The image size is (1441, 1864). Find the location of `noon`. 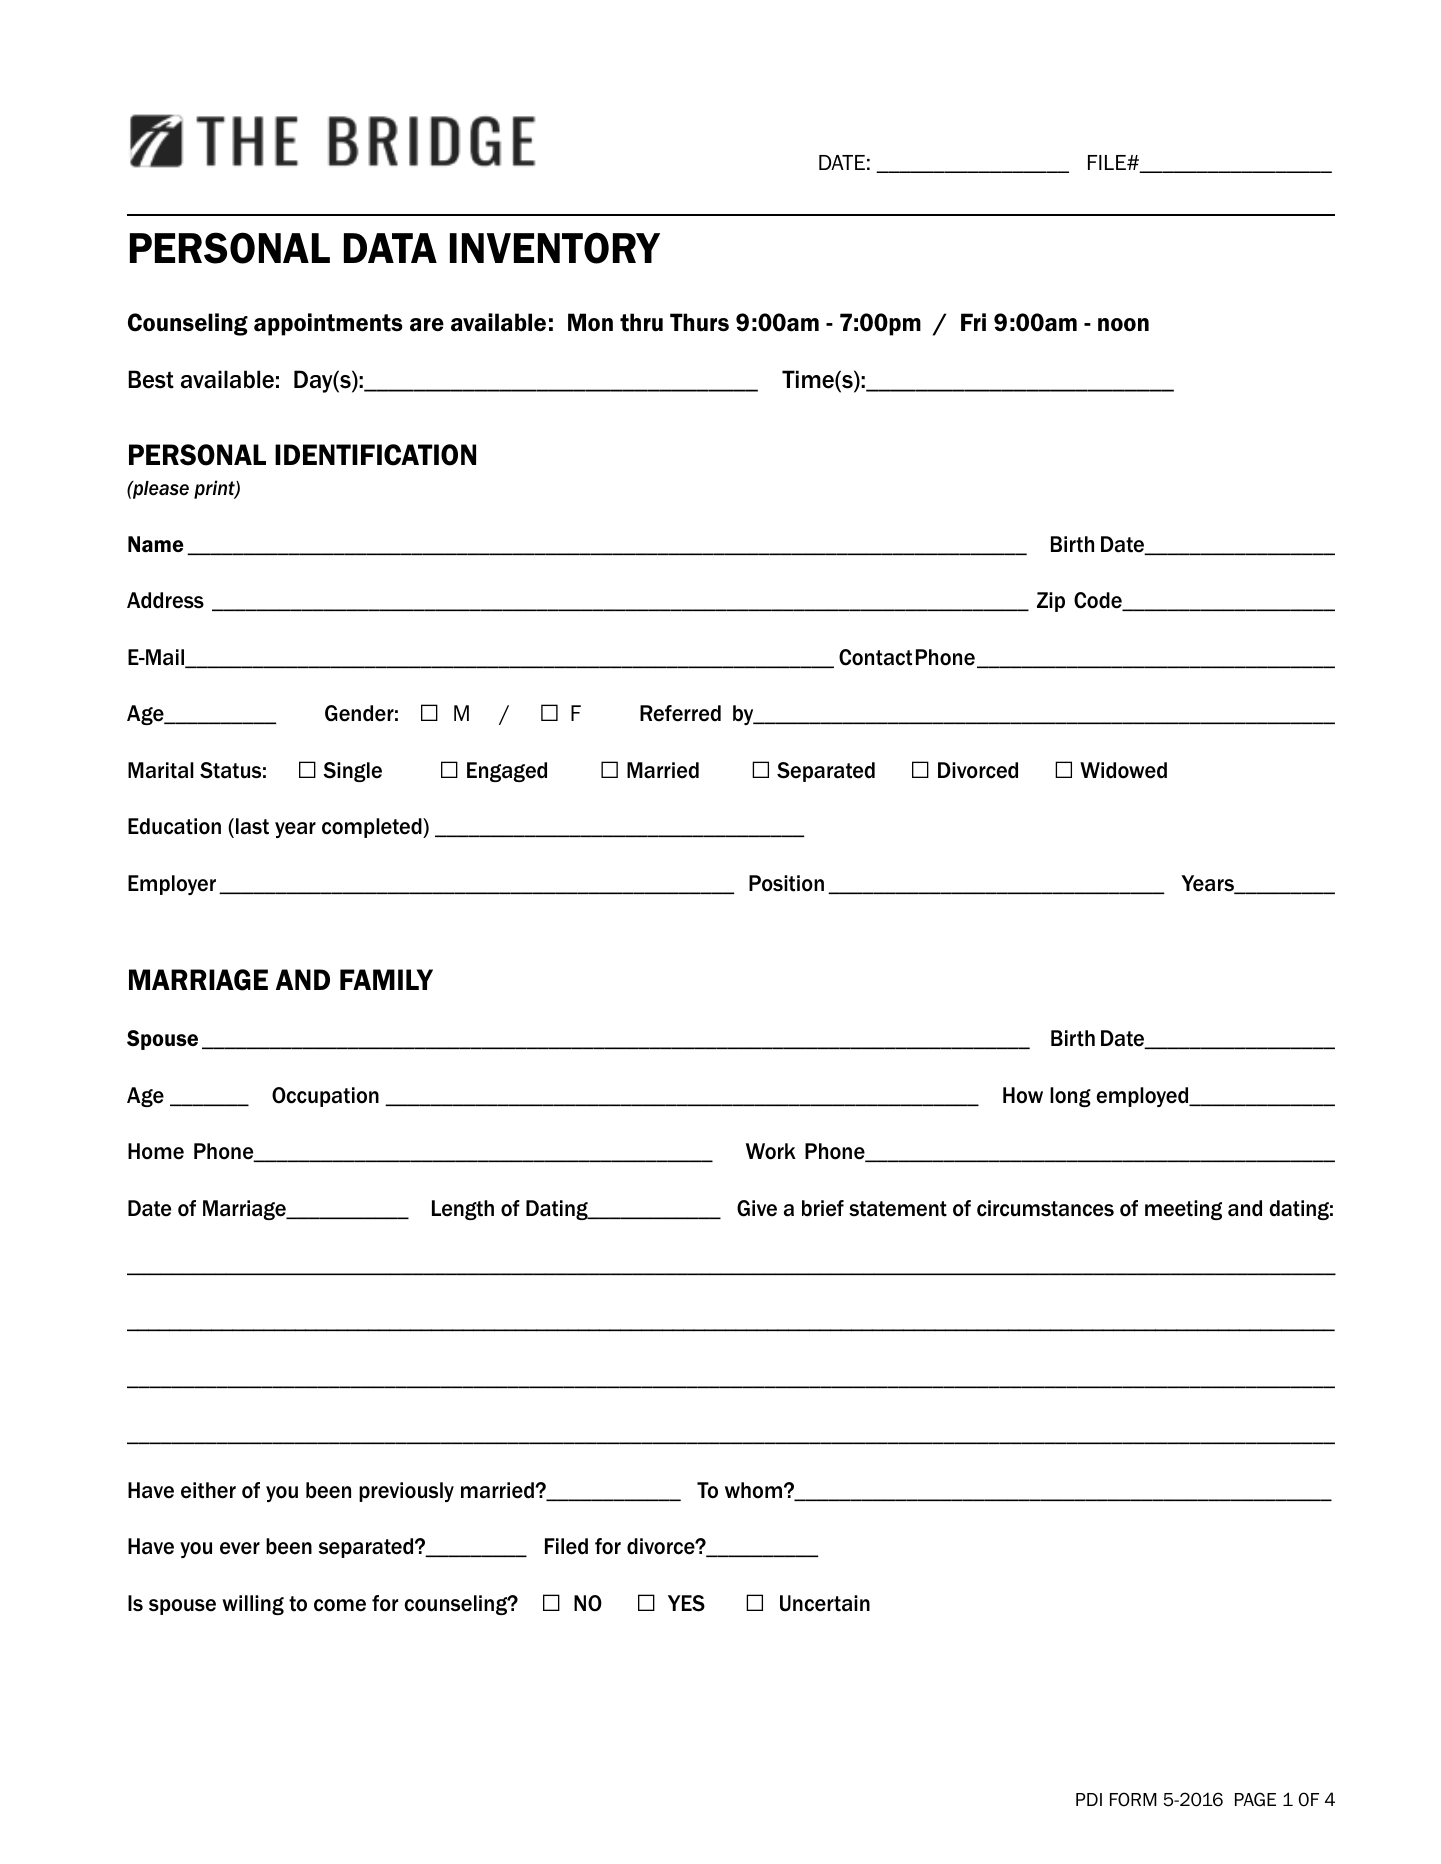

noon is located at coordinates (1123, 325).
